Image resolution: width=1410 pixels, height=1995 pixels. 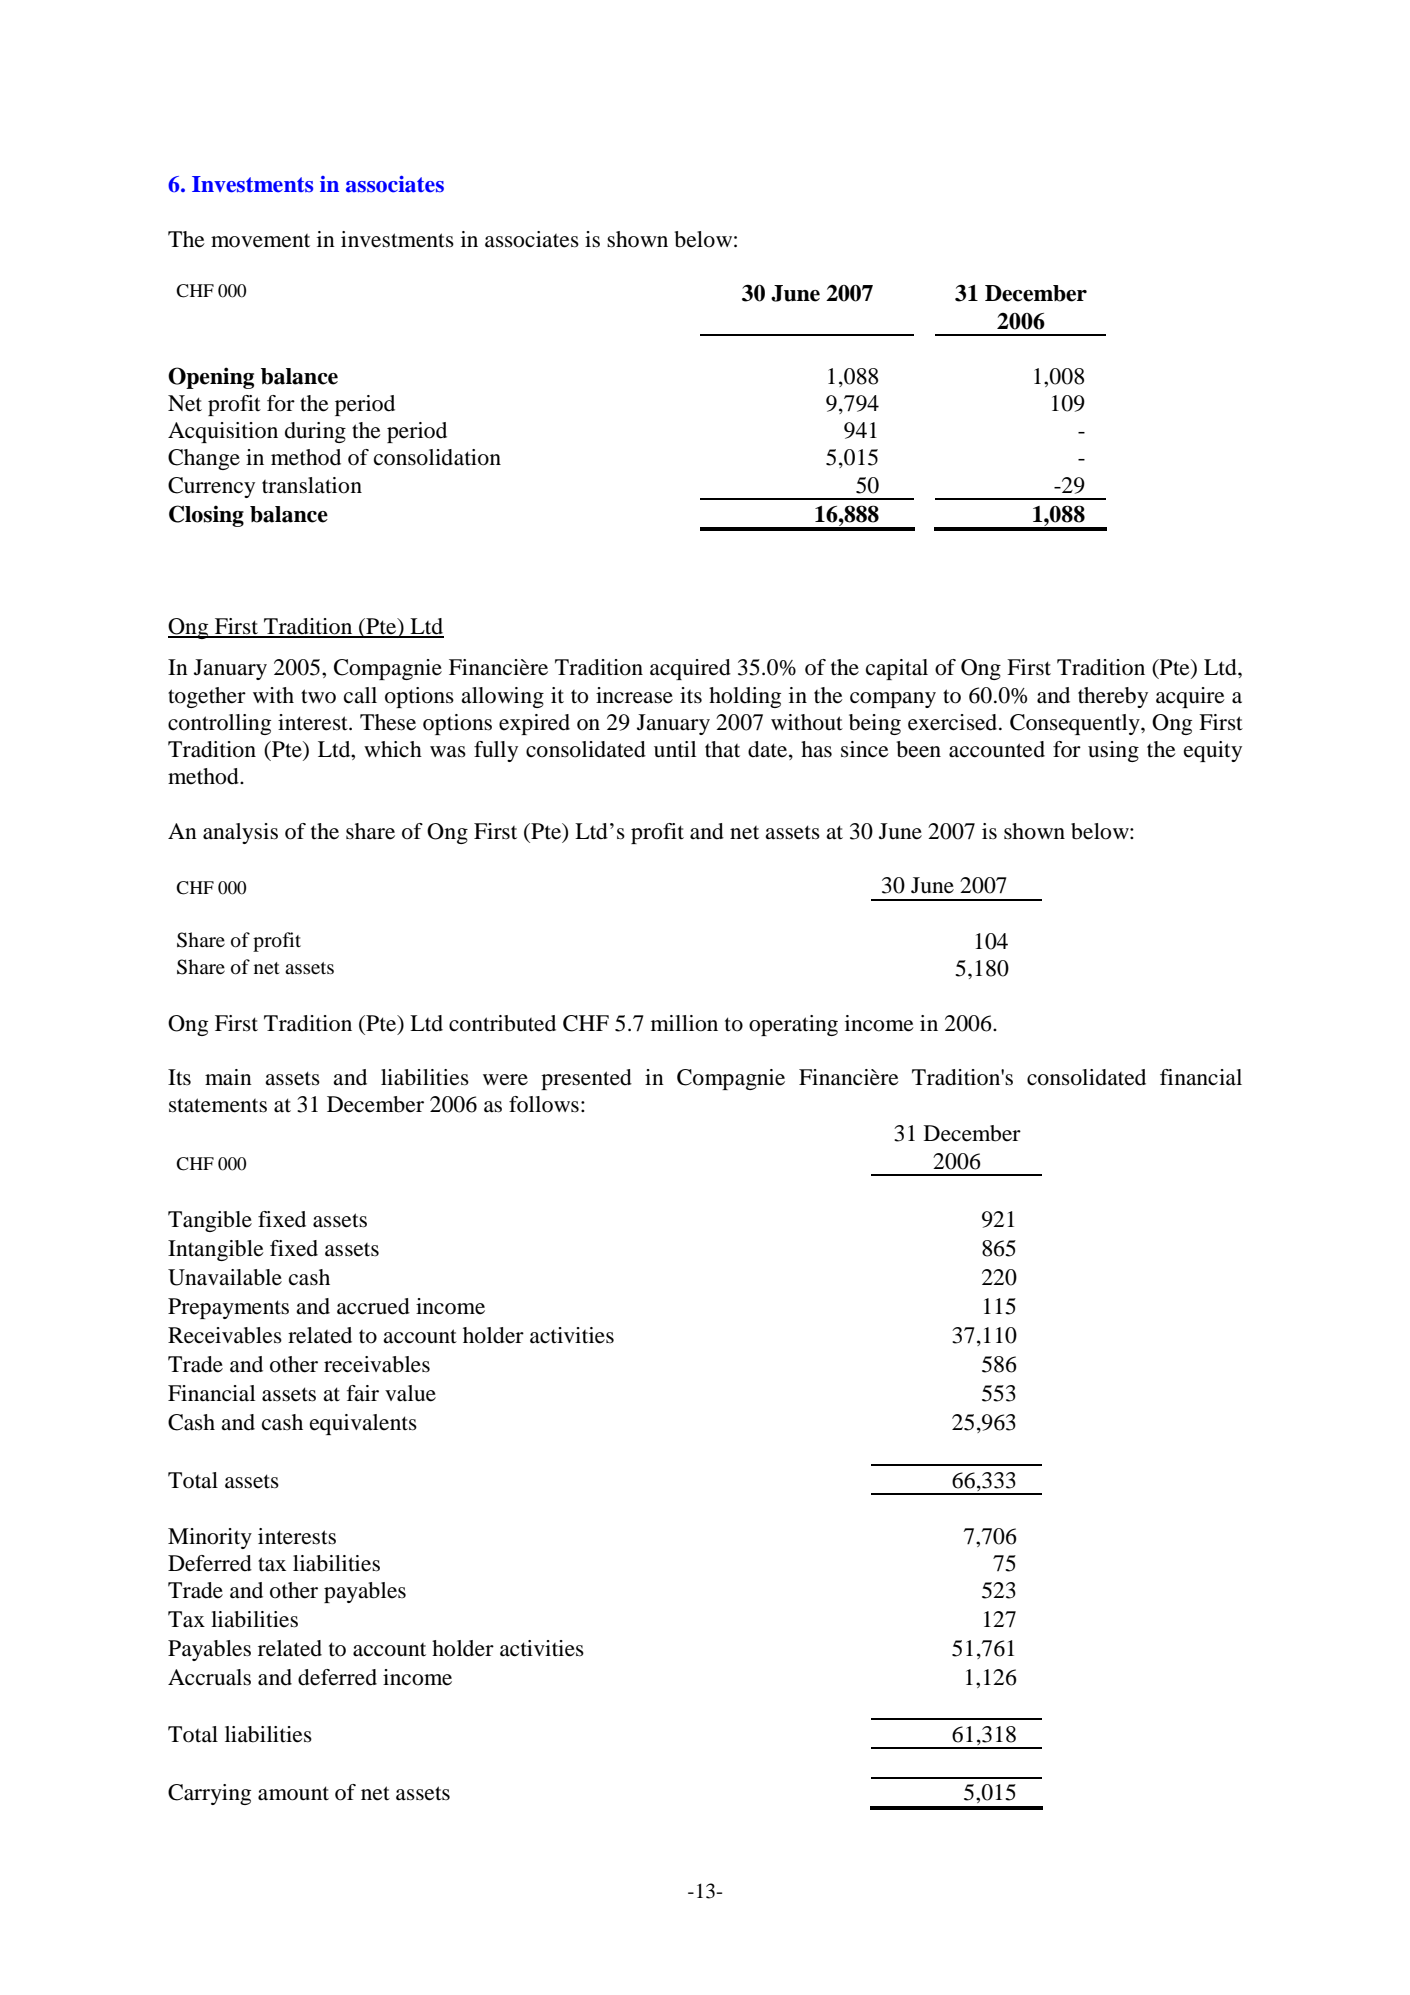 What do you see at coordinates (437, 457) in the screenshot?
I see `consolidation` at bounding box center [437, 457].
